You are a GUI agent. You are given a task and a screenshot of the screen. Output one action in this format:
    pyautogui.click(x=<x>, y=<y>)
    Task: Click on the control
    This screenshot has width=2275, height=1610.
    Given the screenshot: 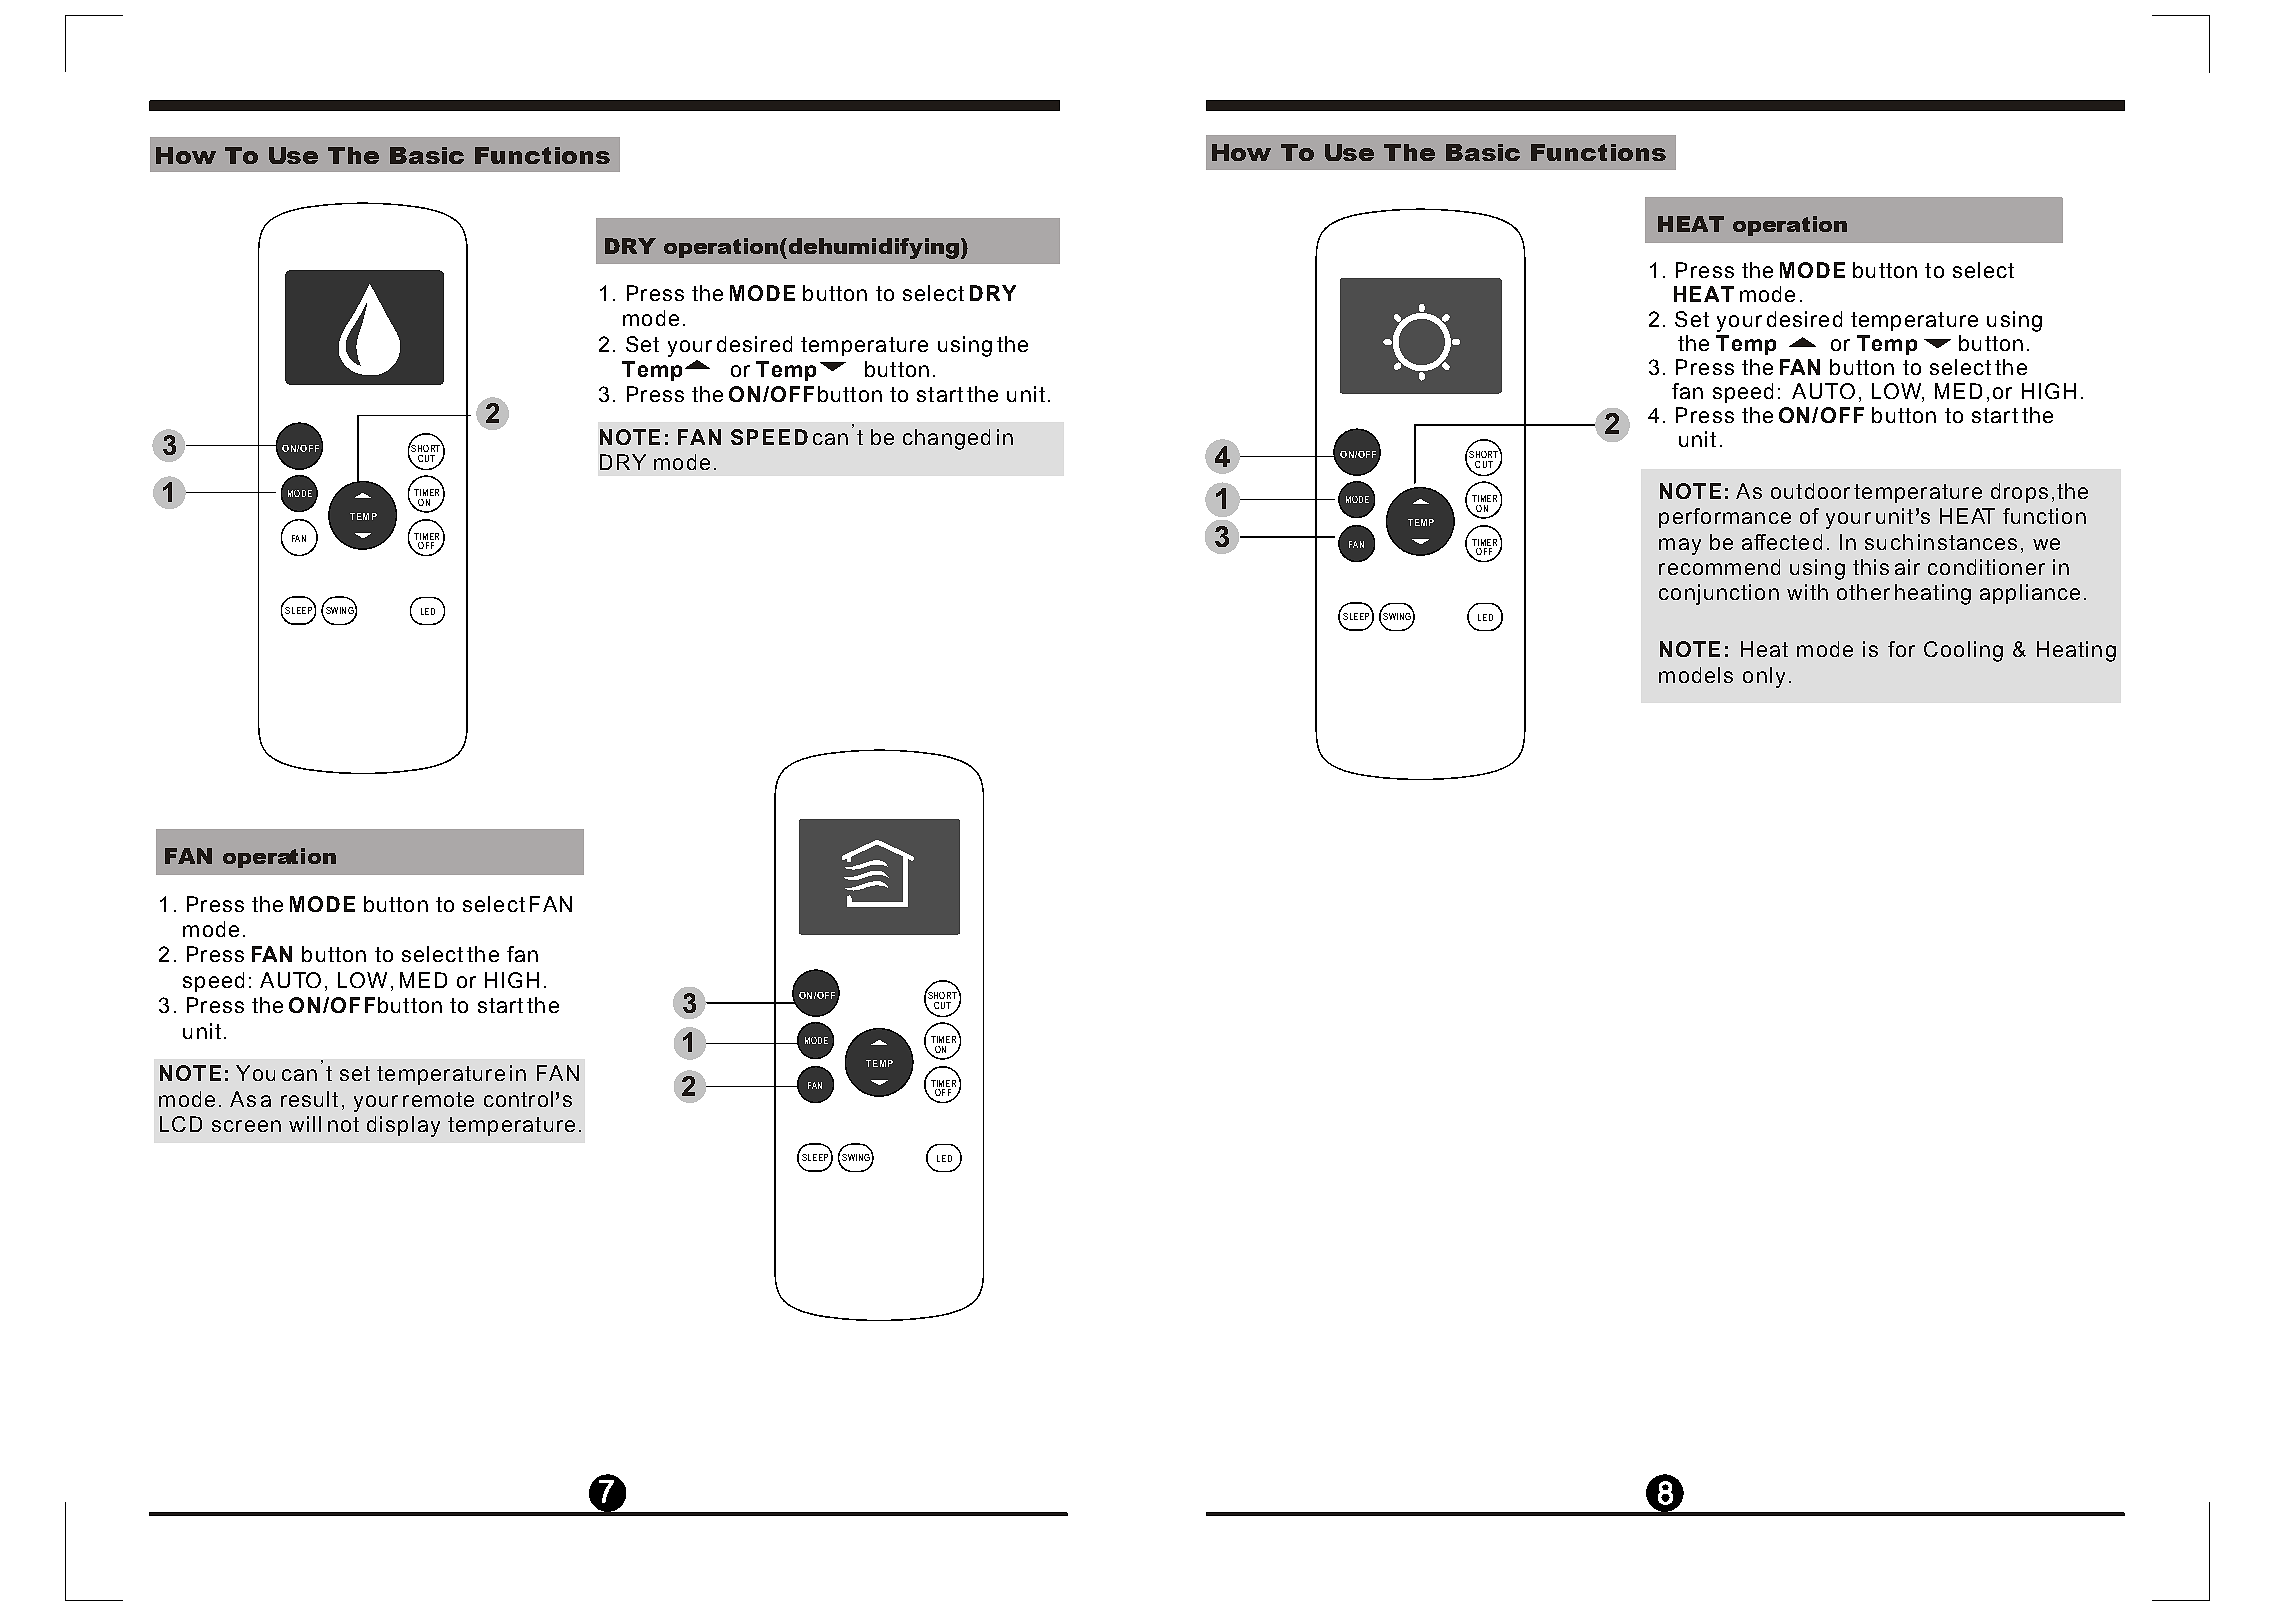 What is the action you would take?
    pyautogui.click(x=518, y=1099)
